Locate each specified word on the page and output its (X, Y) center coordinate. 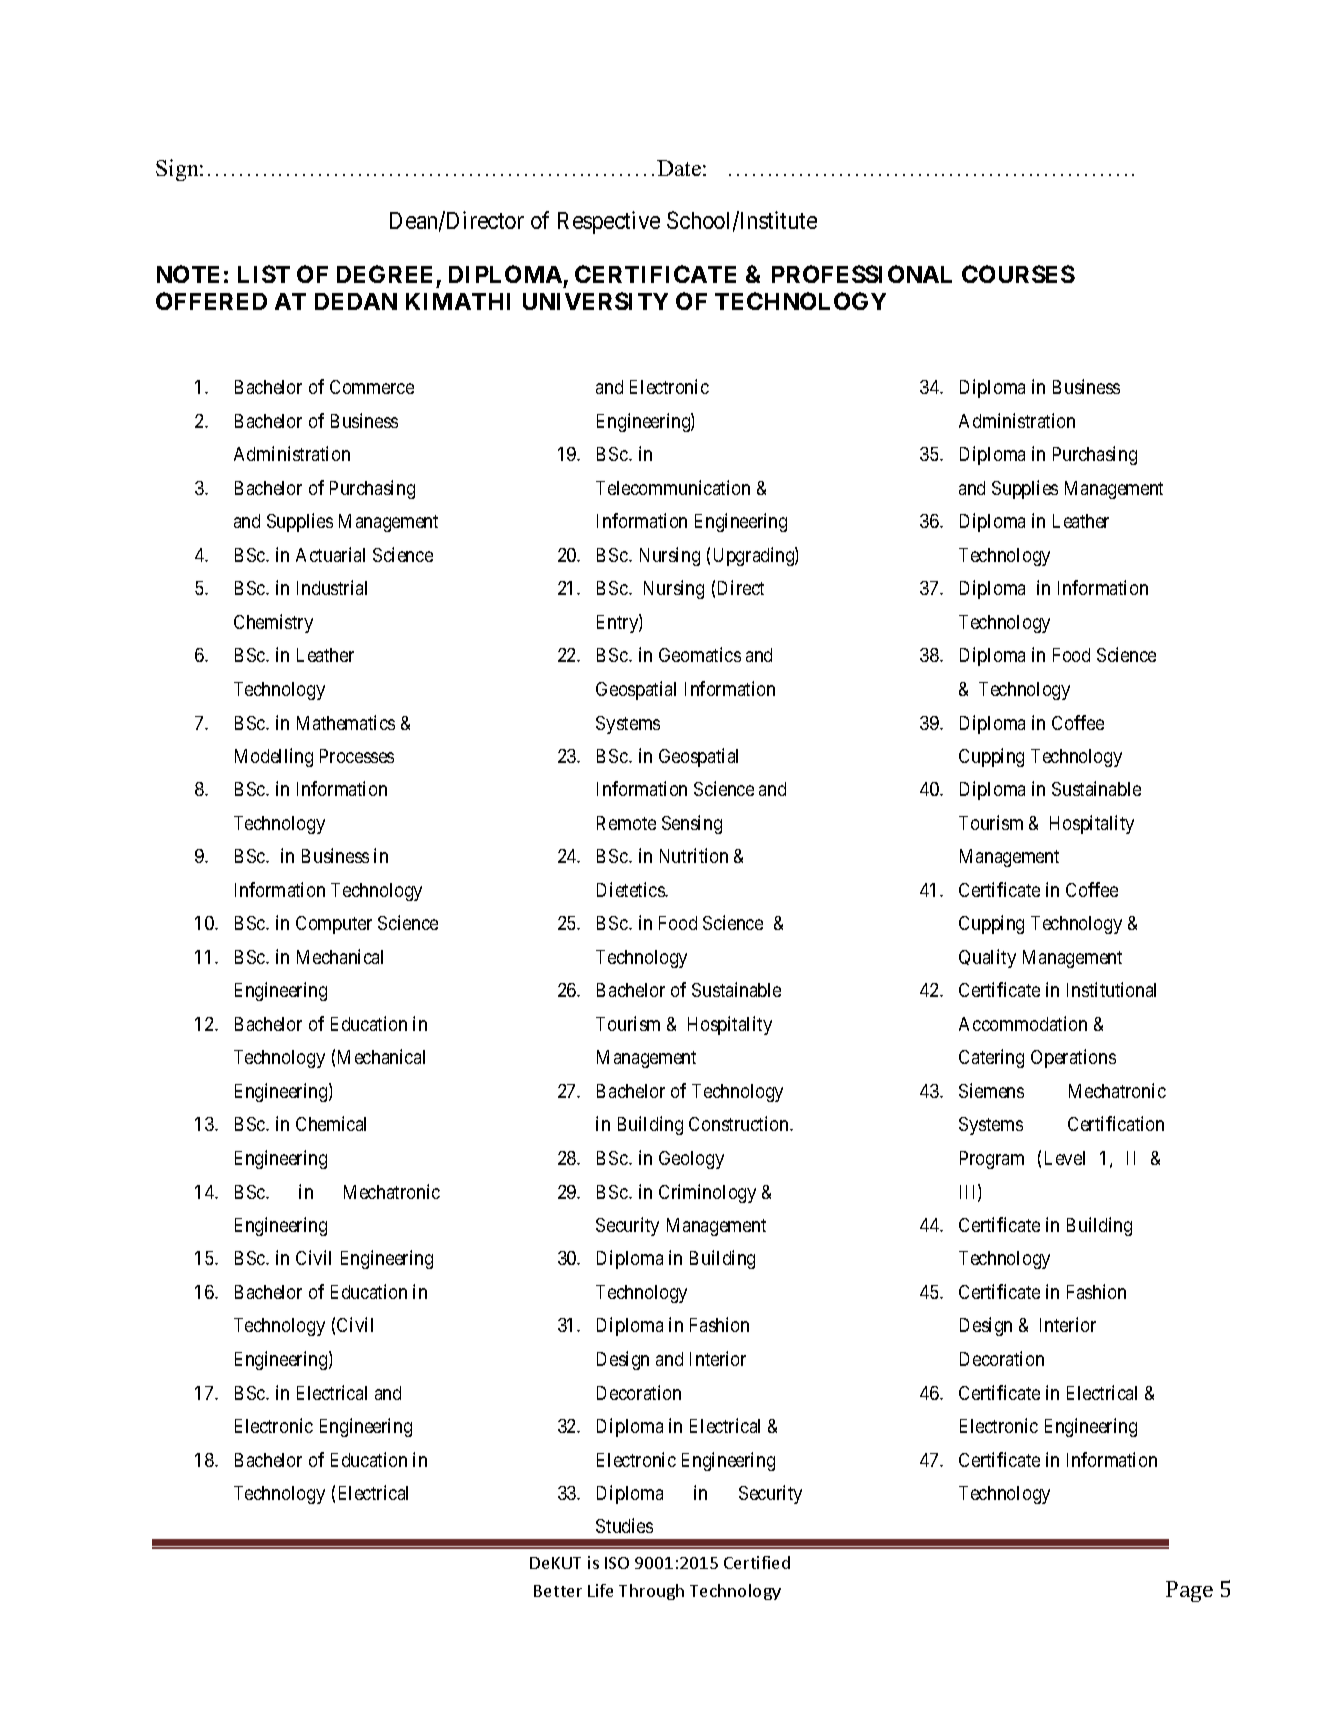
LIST (264, 274)
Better (558, 1591)
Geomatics (700, 654)
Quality (987, 958)
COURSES (1018, 274)
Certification (1116, 1123)
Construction (740, 1123)
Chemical (331, 1123)
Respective (609, 222)
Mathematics (346, 722)
